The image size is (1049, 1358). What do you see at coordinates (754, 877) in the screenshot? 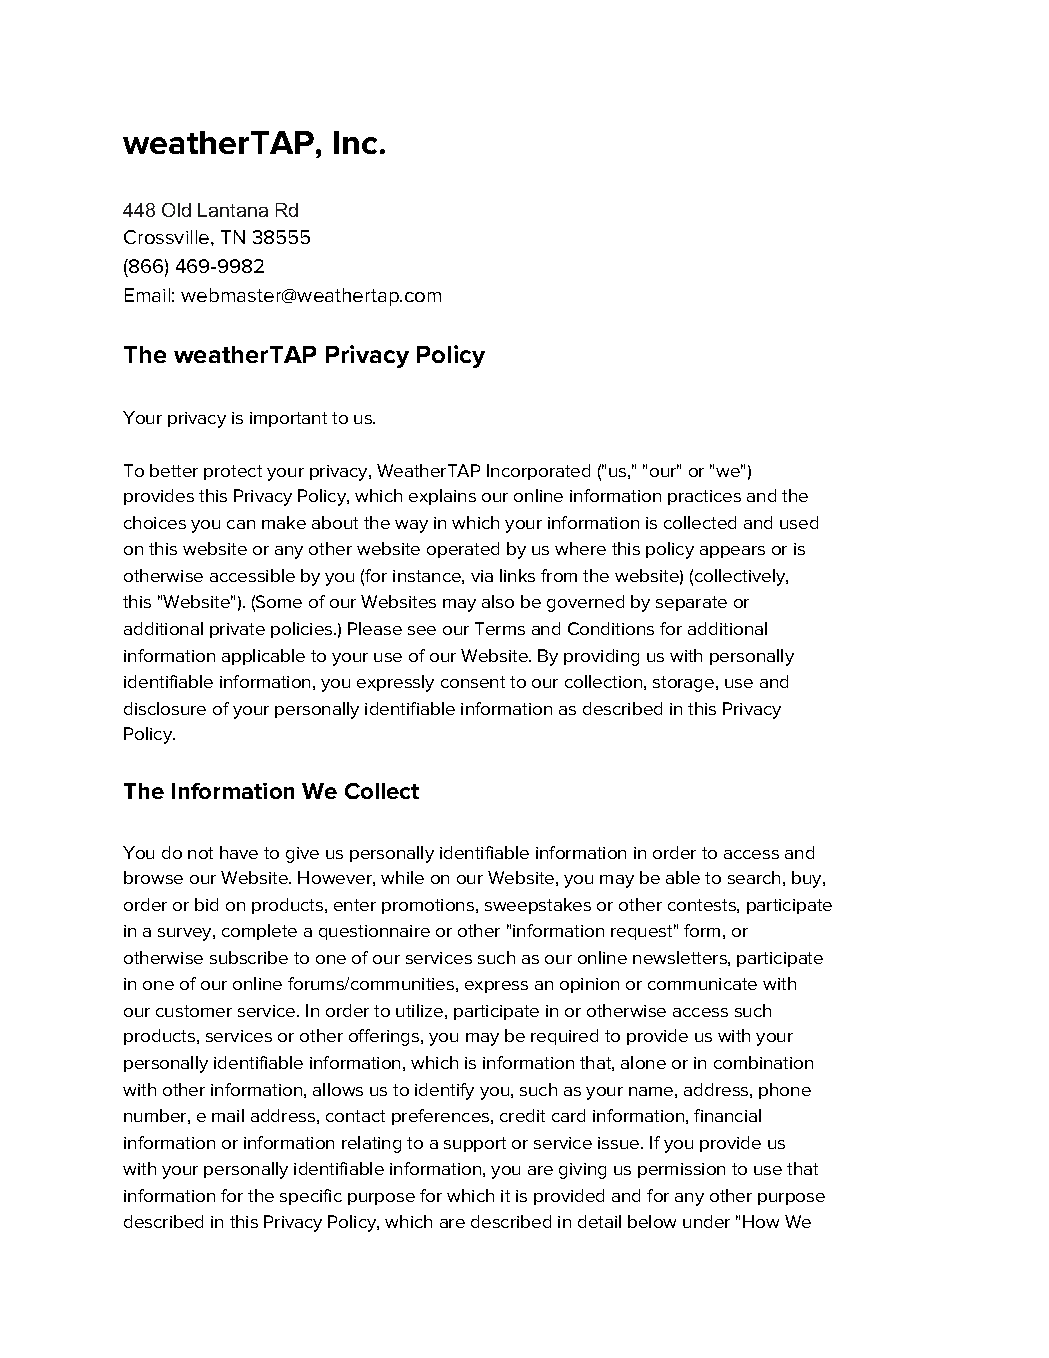
I see `search` at bounding box center [754, 877].
